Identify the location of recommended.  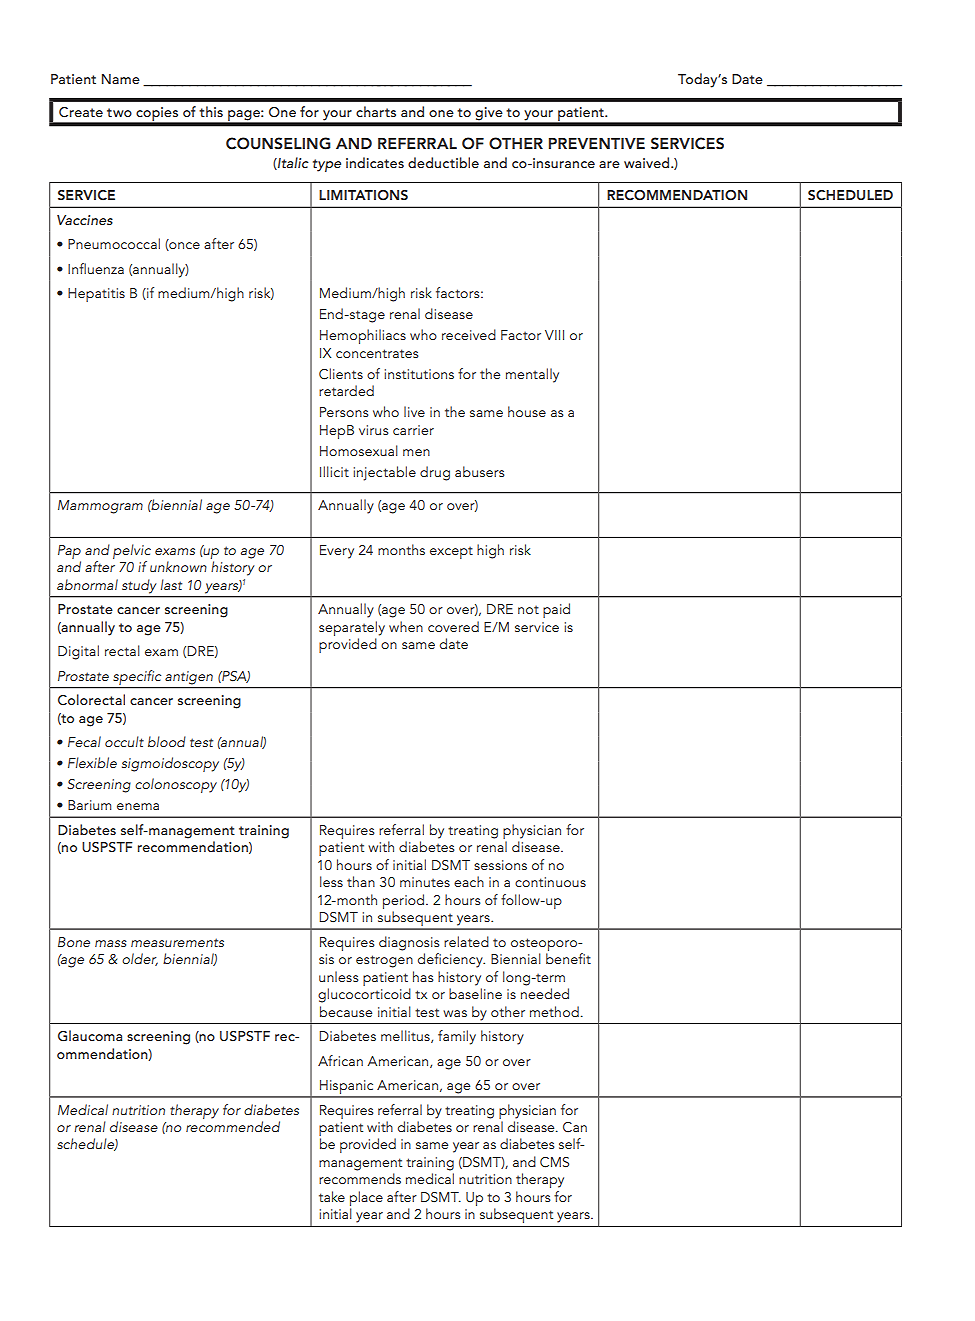
(233, 1126).
